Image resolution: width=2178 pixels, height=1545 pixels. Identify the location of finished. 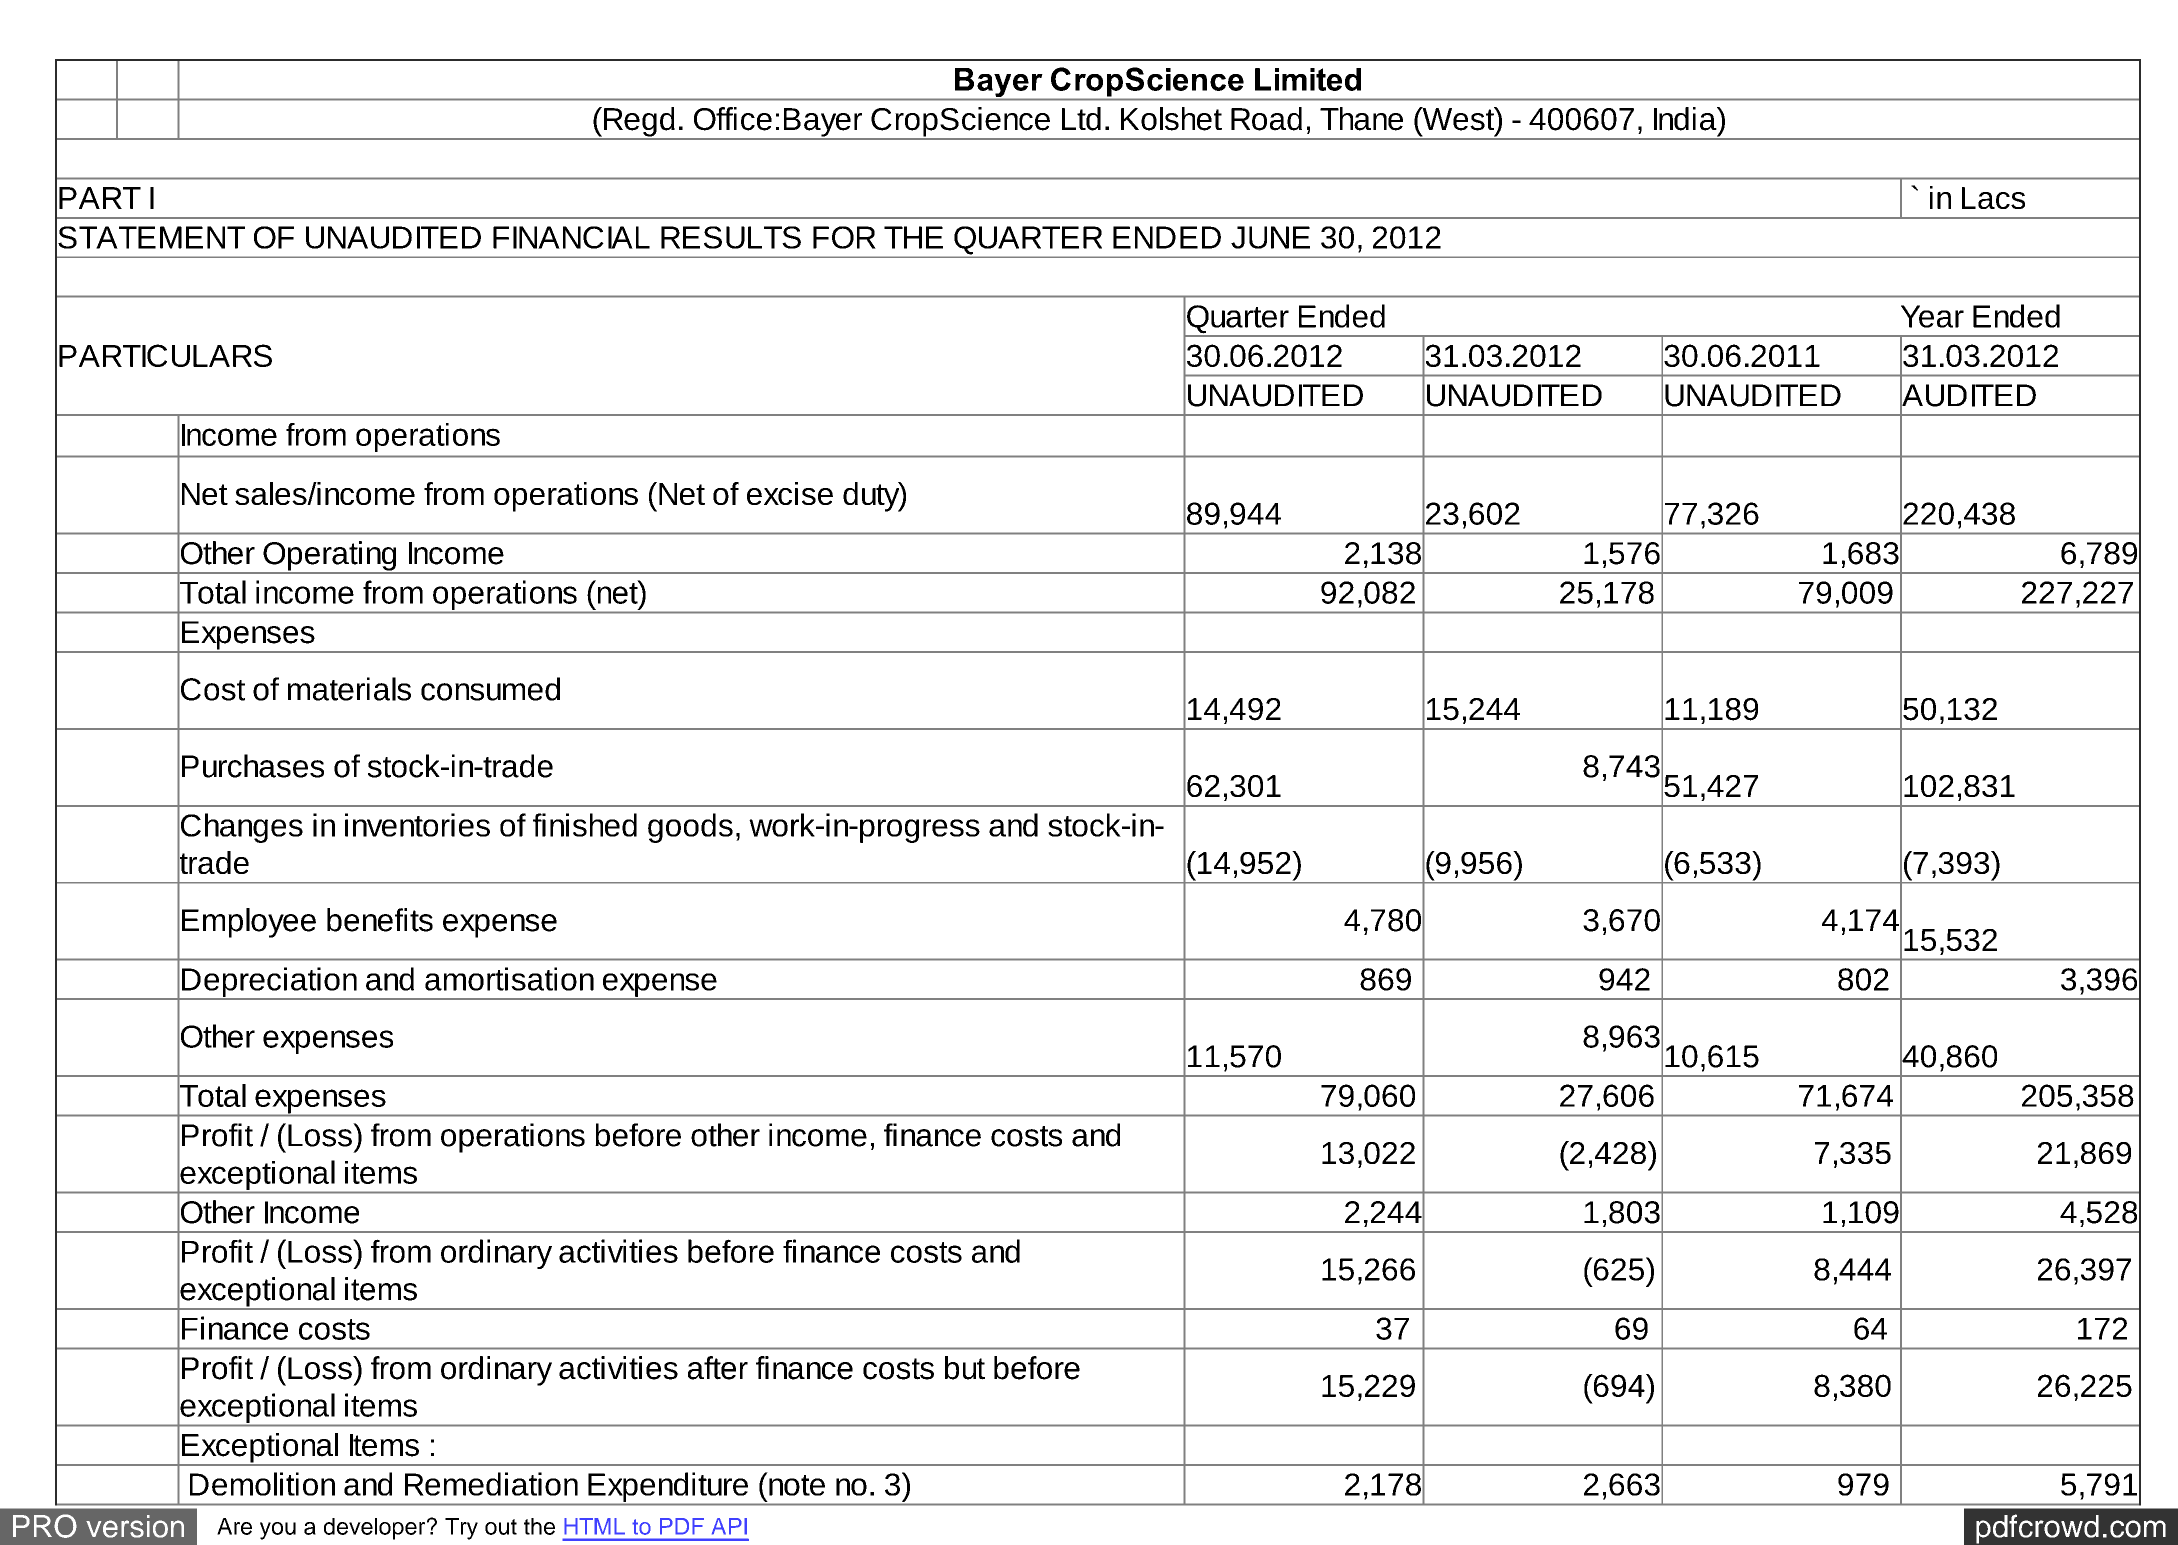
(585, 825).
